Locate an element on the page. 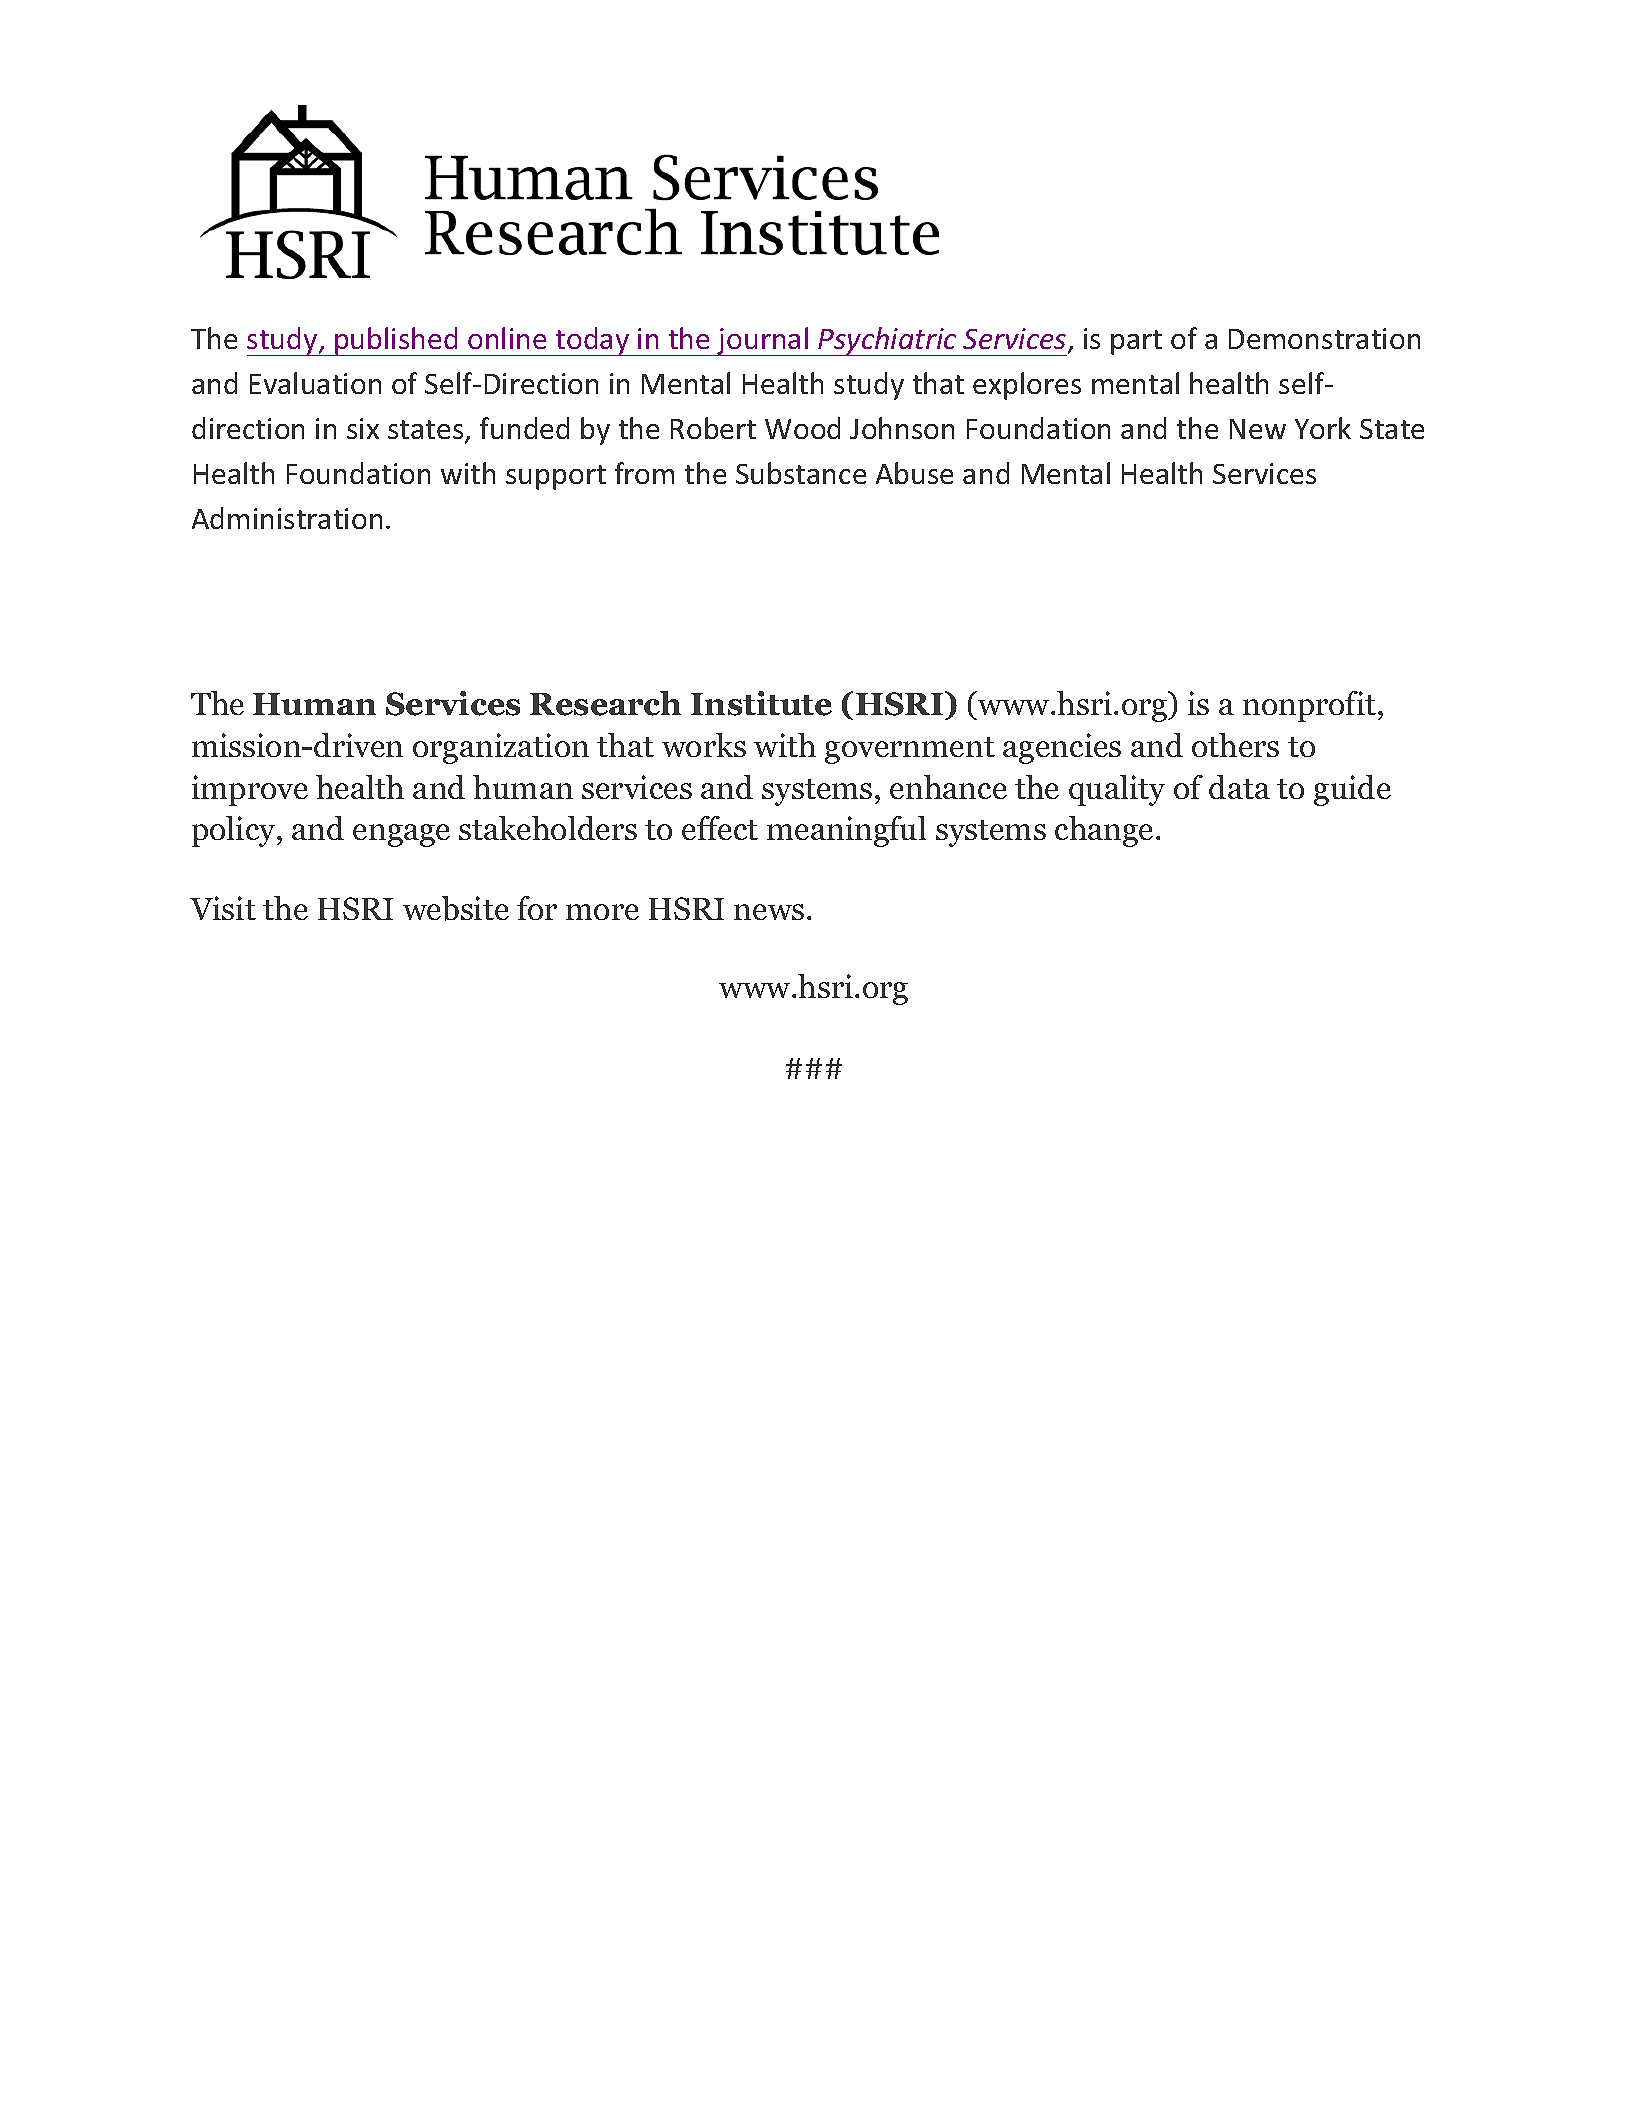 Image resolution: width=1629 pixels, height=2108 pixels. Abuse is located at coordinates (914, 473).
